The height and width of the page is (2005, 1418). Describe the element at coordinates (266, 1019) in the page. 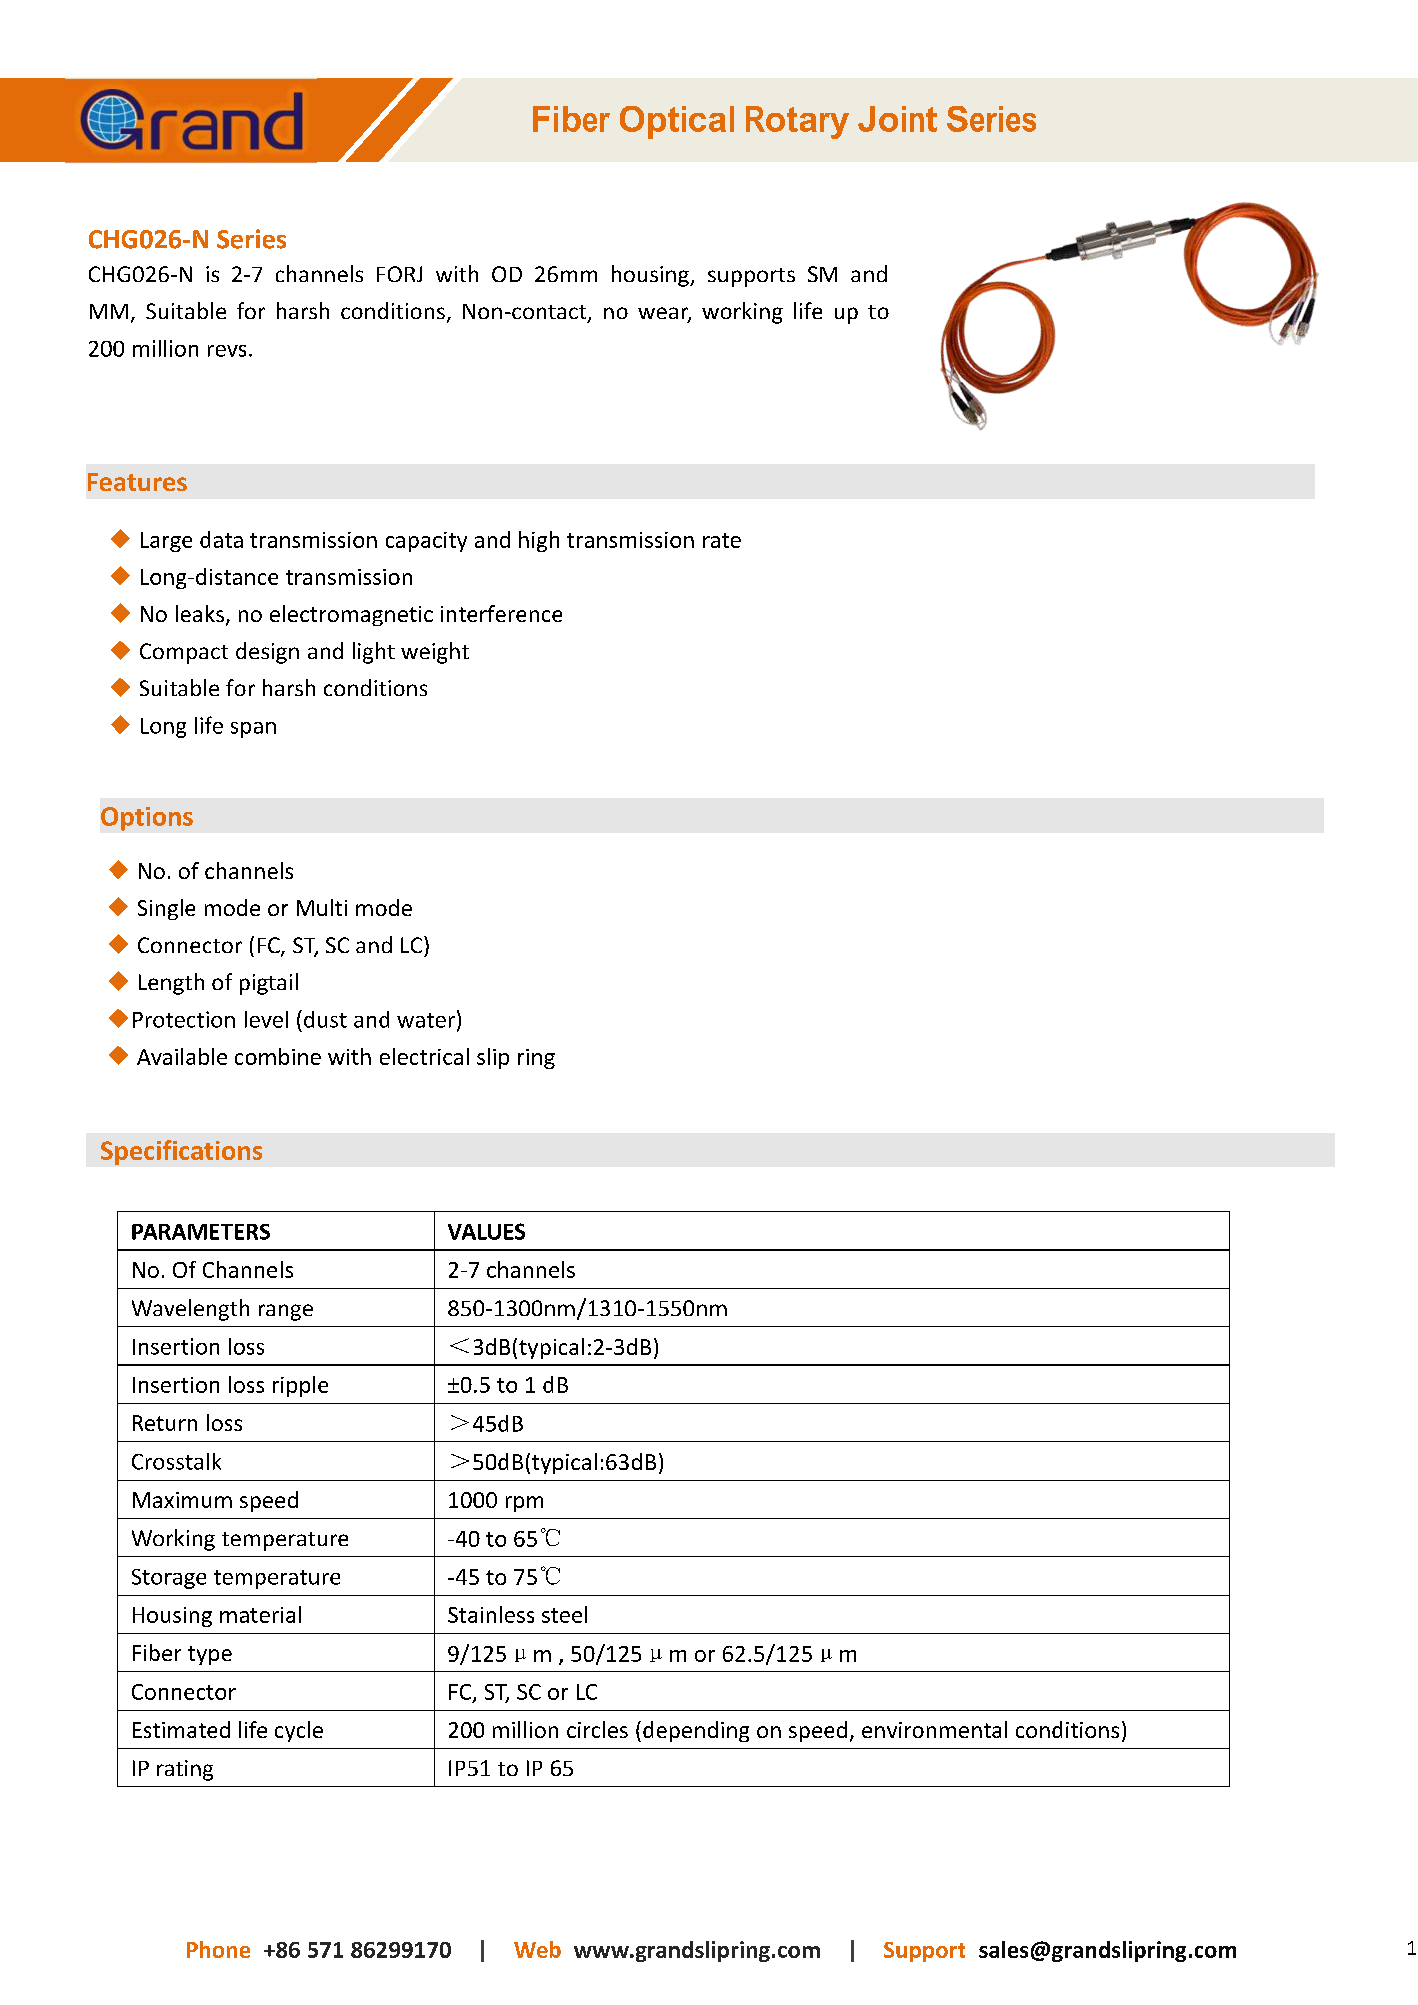

I see `level` at that location.
